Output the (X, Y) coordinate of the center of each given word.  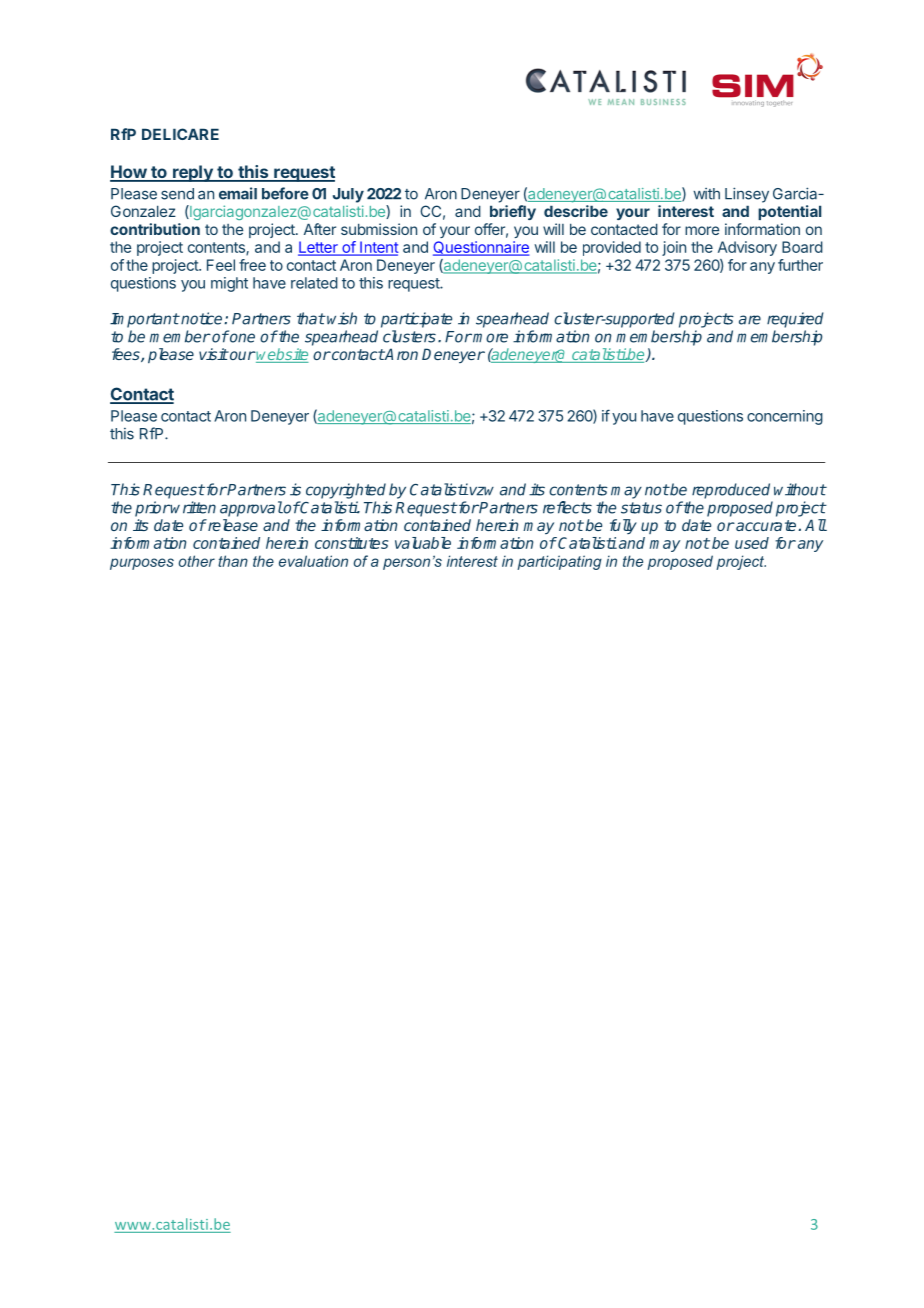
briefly (513, 212)
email (238, 193)
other (197, 561)
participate (416, 320)
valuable (423, 543)
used (752, 543)
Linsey (747, 195)
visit (213, 354)
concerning (785, 417)
